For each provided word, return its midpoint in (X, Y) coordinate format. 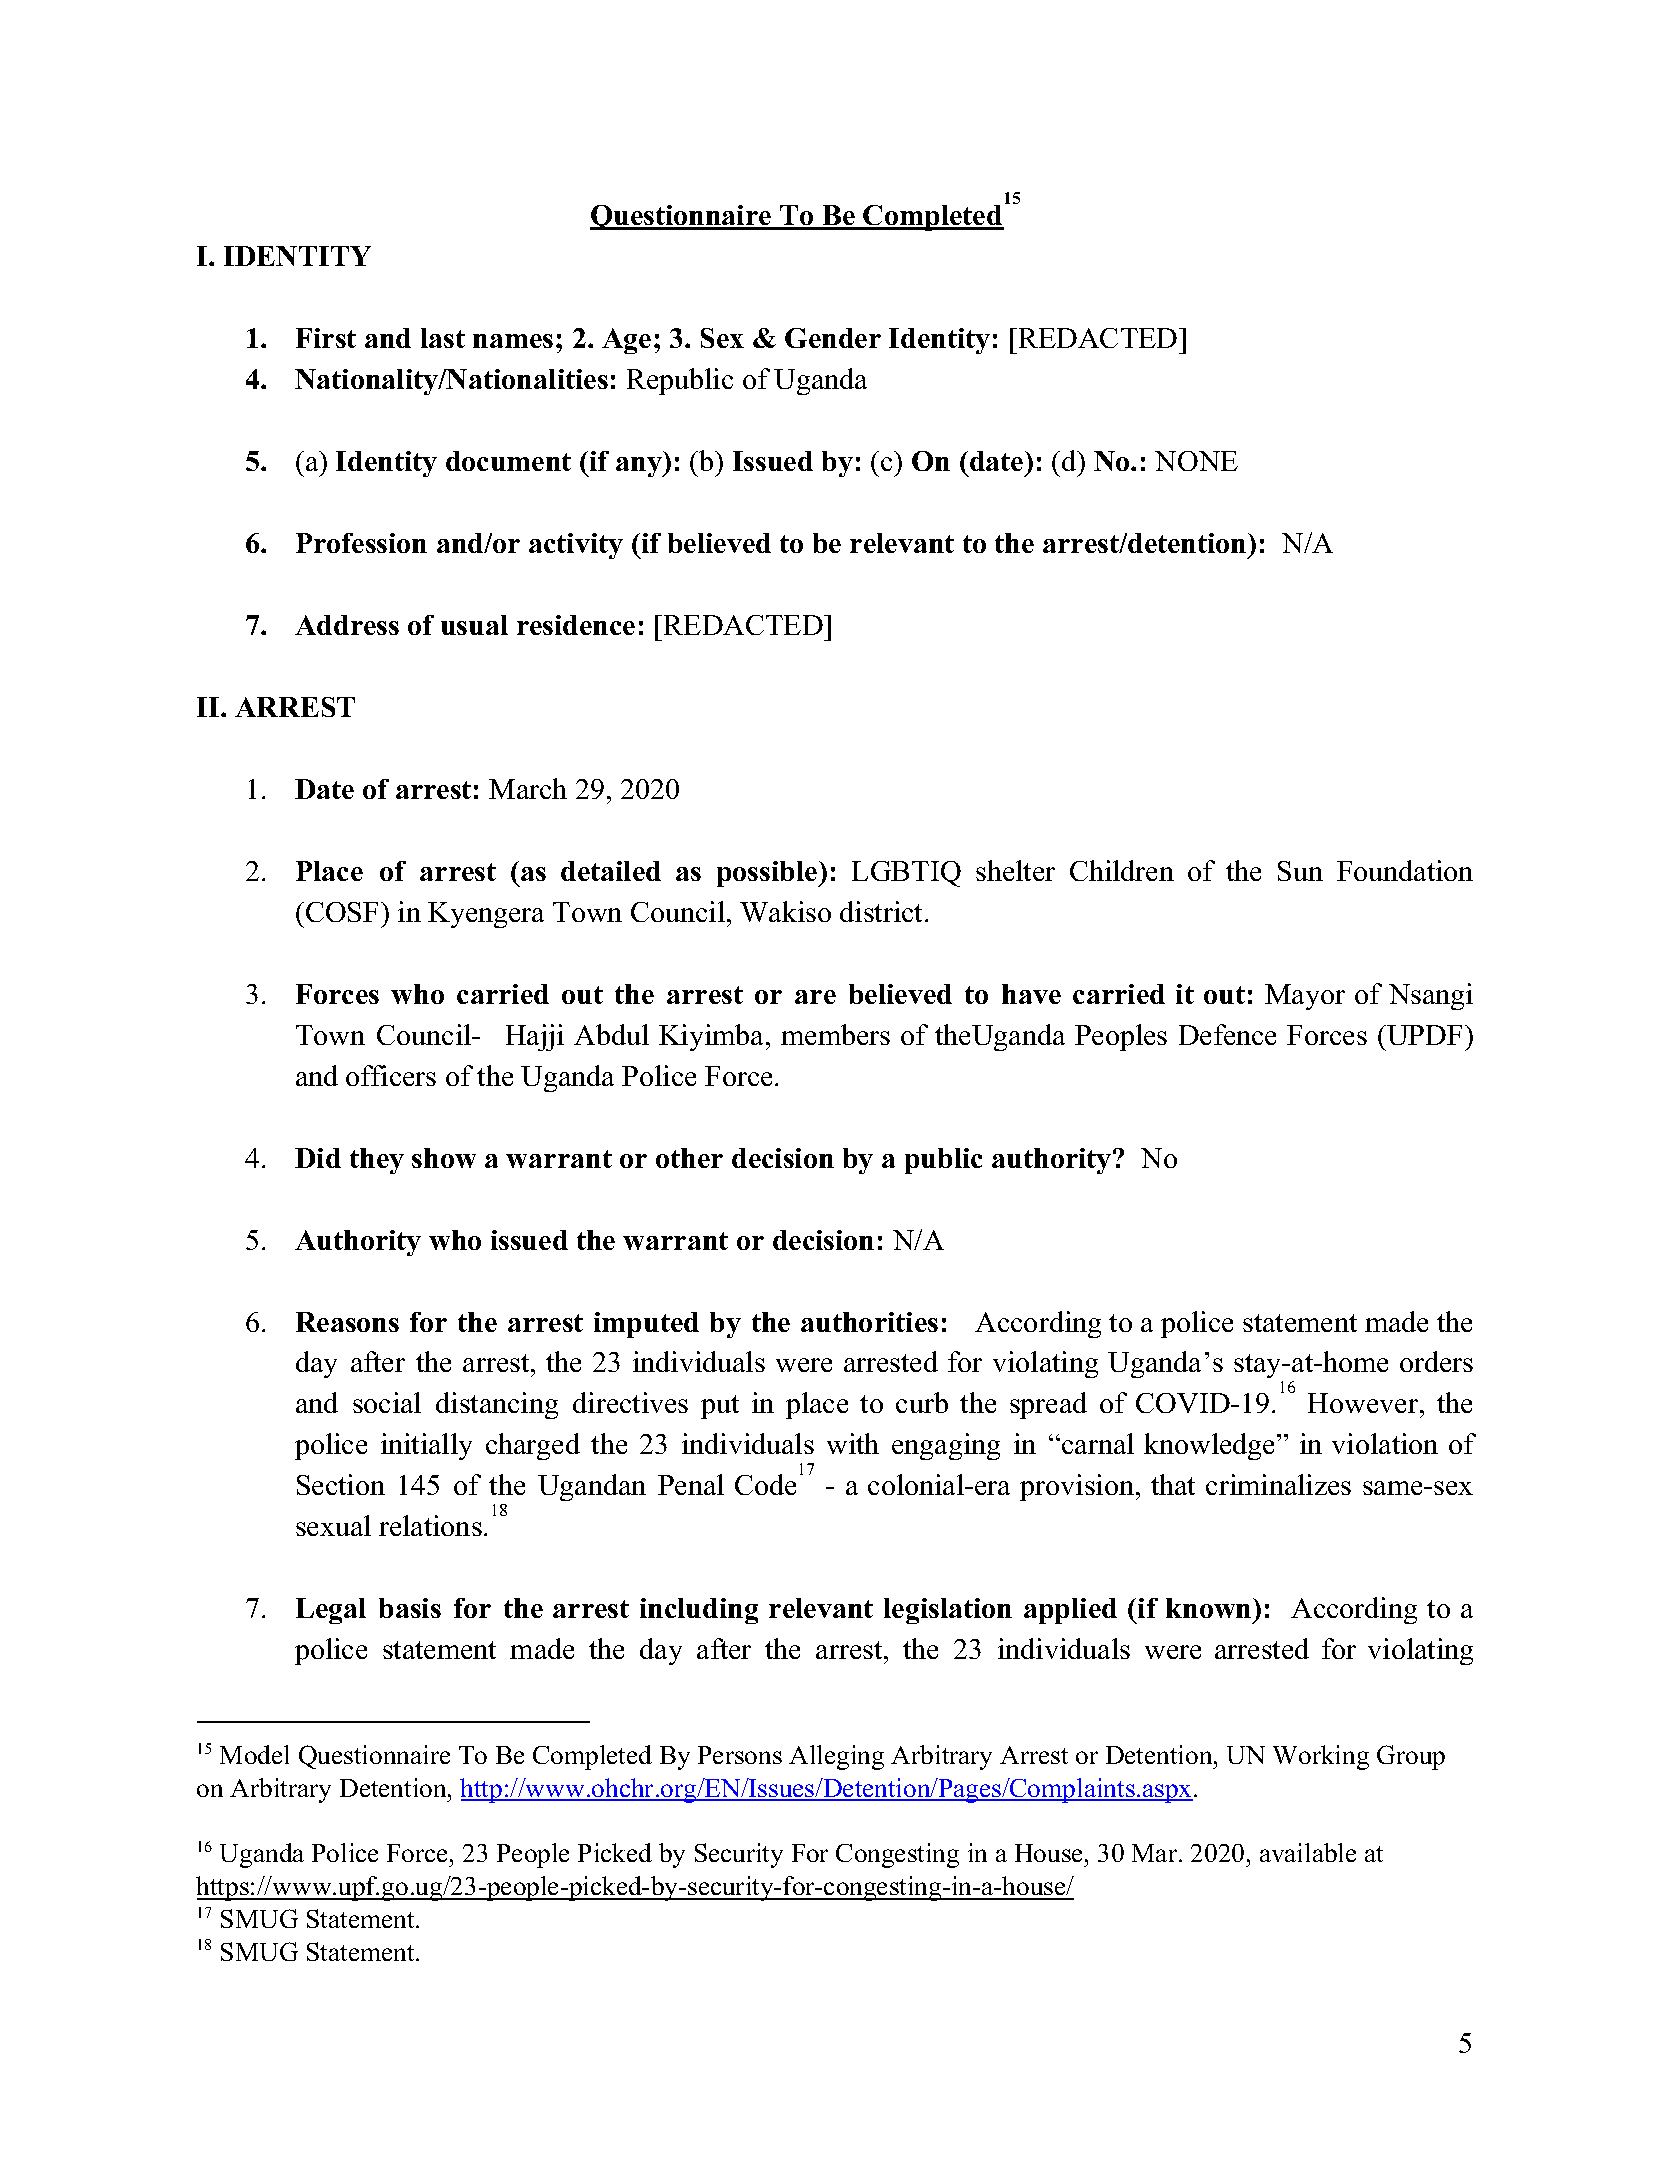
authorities (869, 1322)
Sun (1300, 871)
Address (347, 625)
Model (254, 1754)
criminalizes (1278, 1484)
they (377, 1161)
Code (765, 1484)
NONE (1196, 461)
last (443, 338)
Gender (833, 338)
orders (1436, 1361)
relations (430, 1525)
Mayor (1305, 997)
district (883, 911)
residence (576, 625)
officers (391, 1075)
